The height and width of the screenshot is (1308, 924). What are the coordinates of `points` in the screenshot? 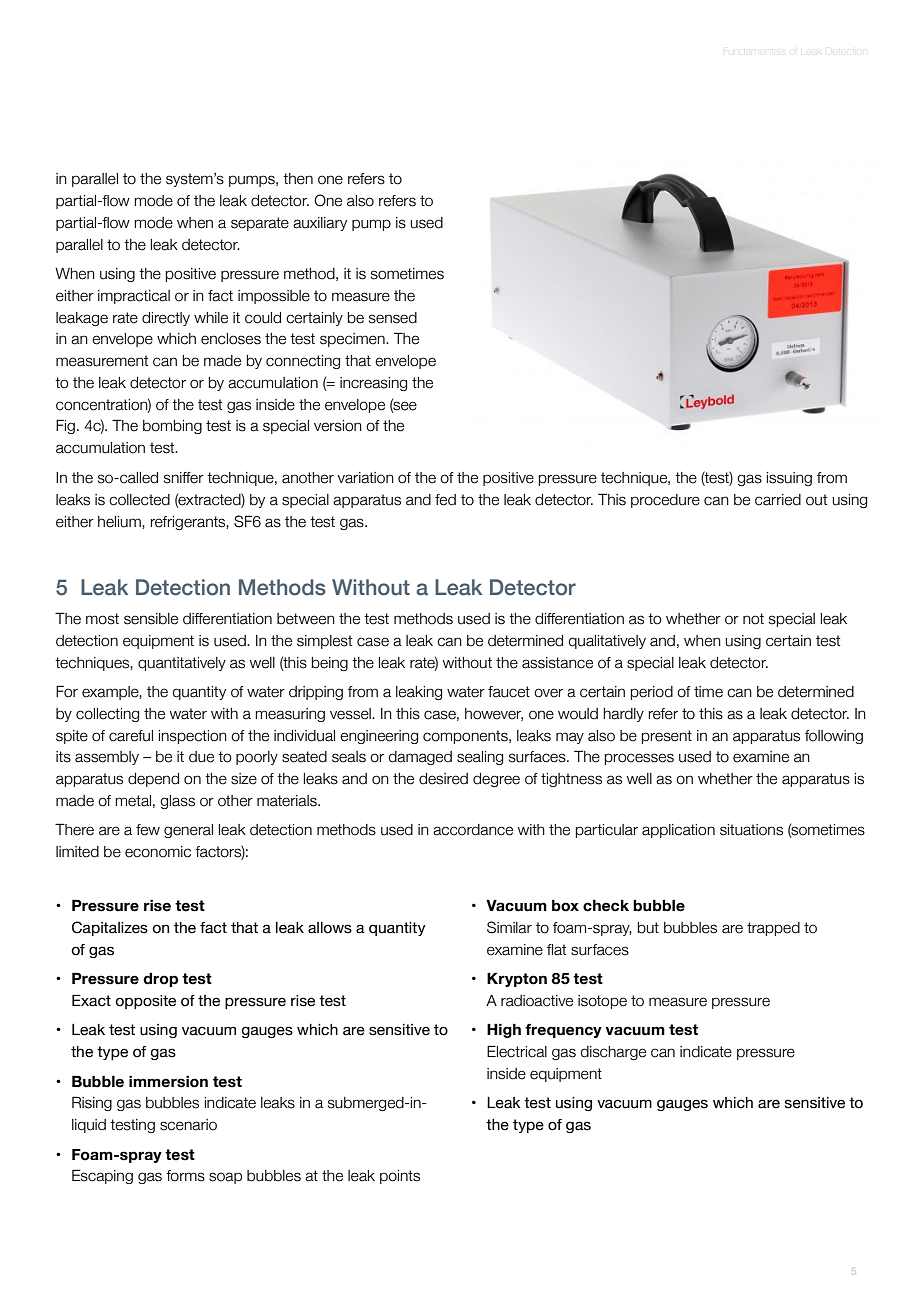 It's located at (400, 1177).
